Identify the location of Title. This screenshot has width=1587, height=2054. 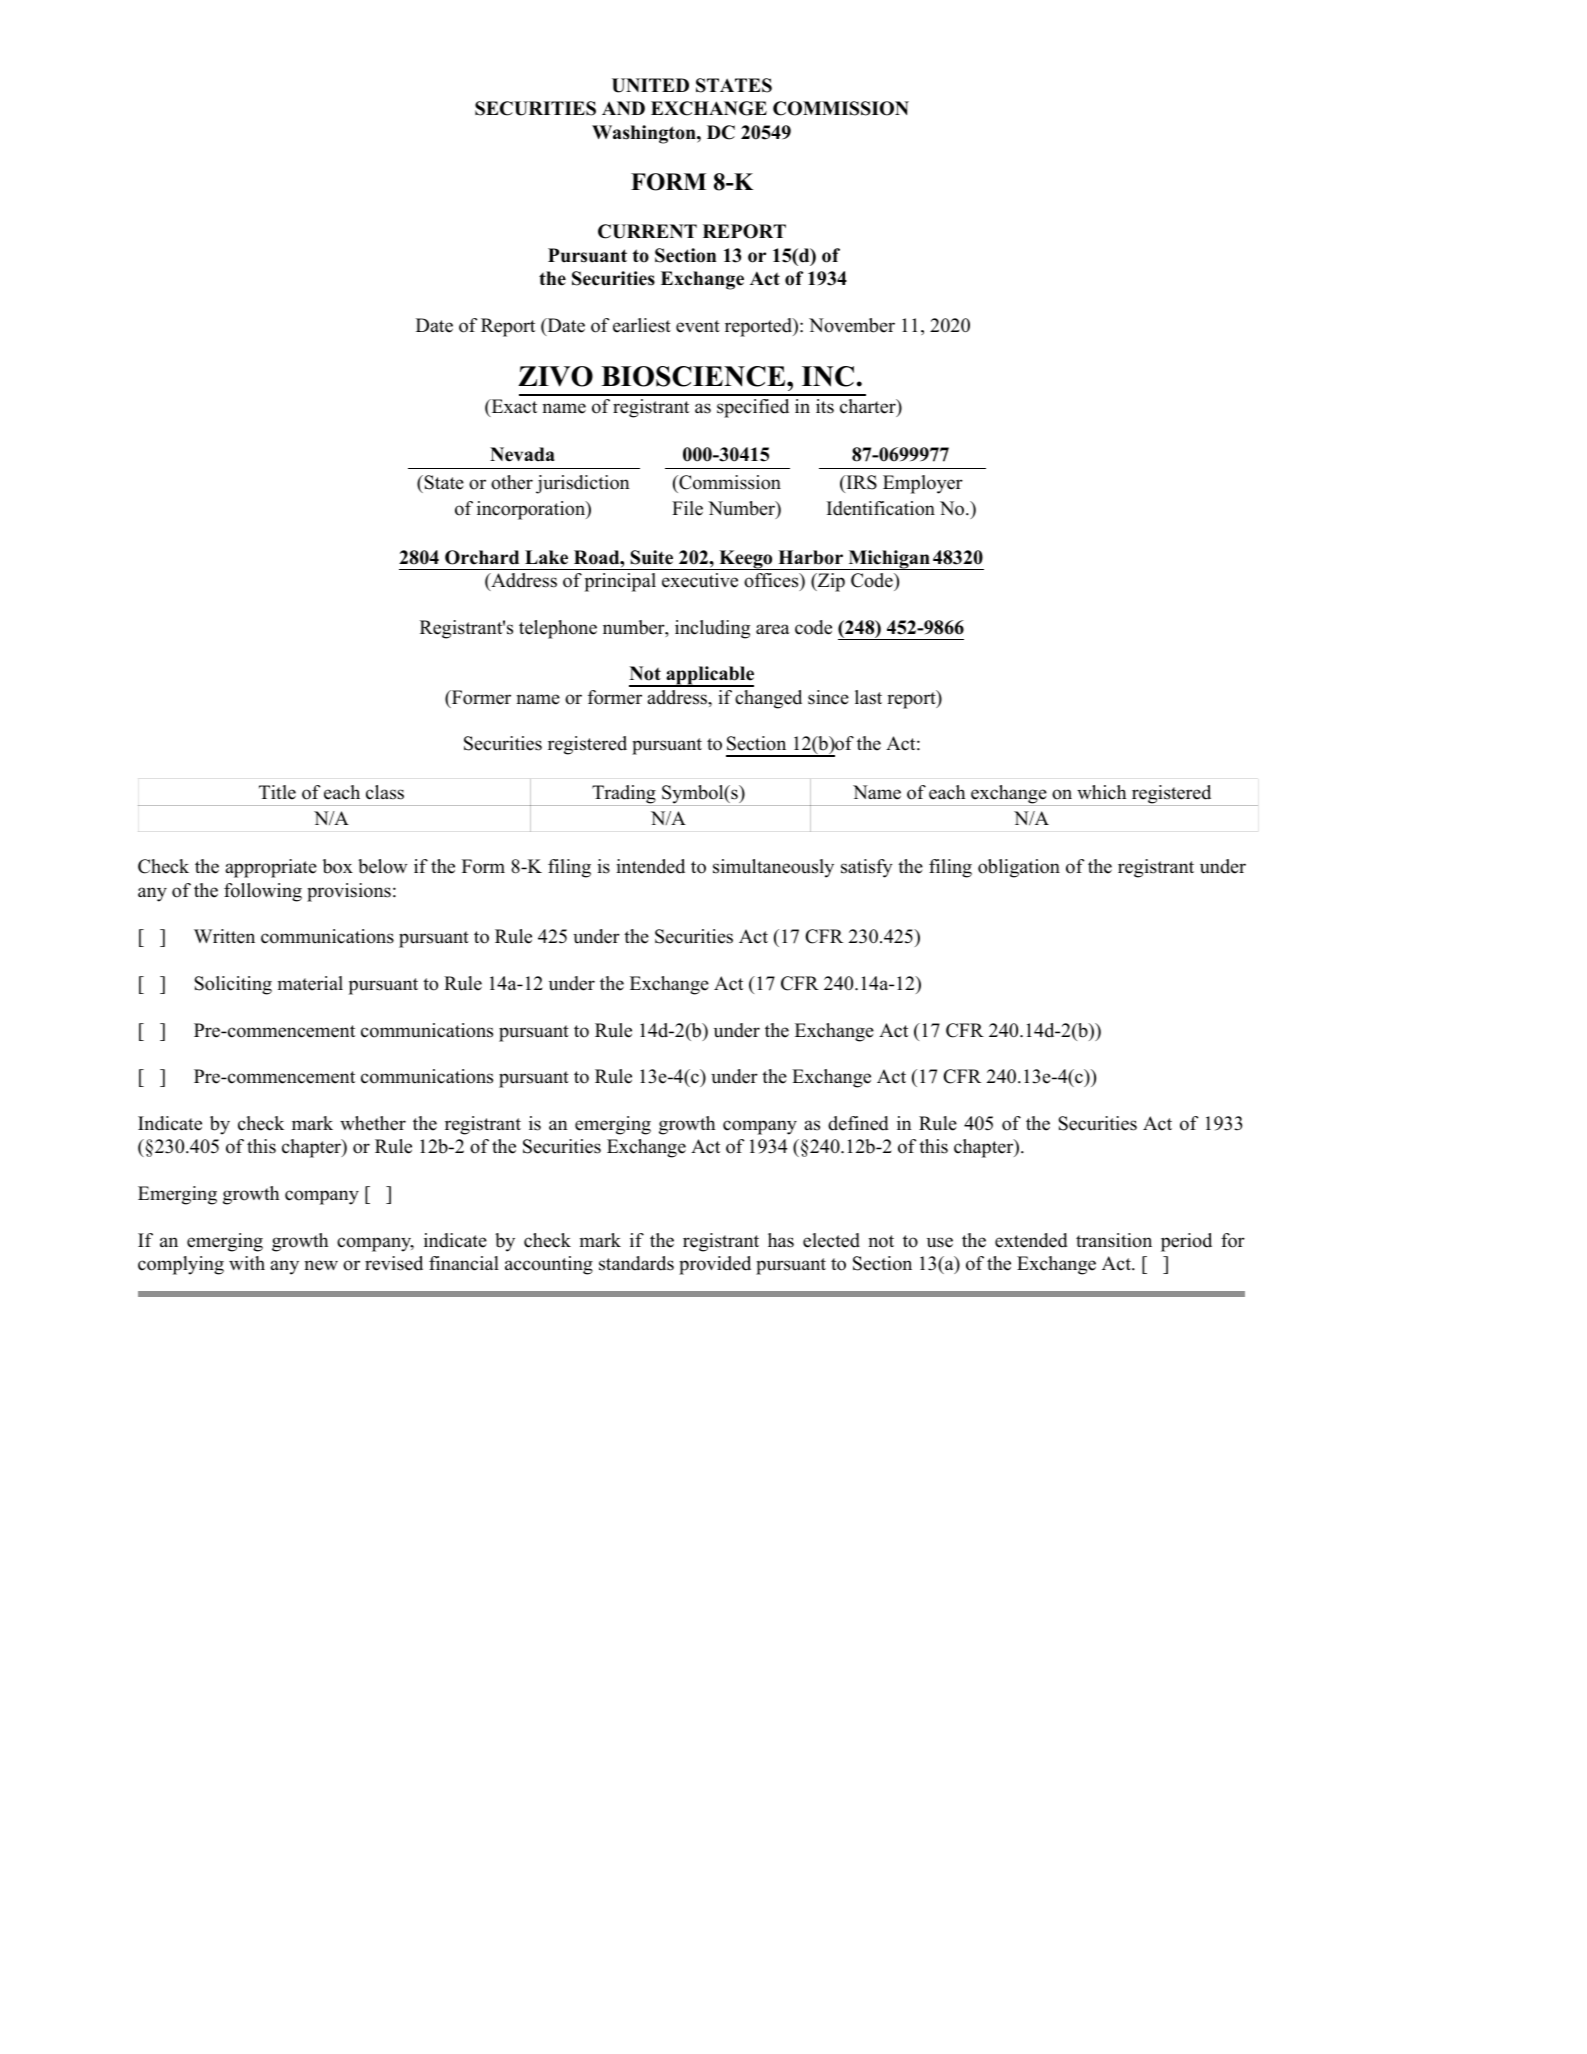
(277, 792).
